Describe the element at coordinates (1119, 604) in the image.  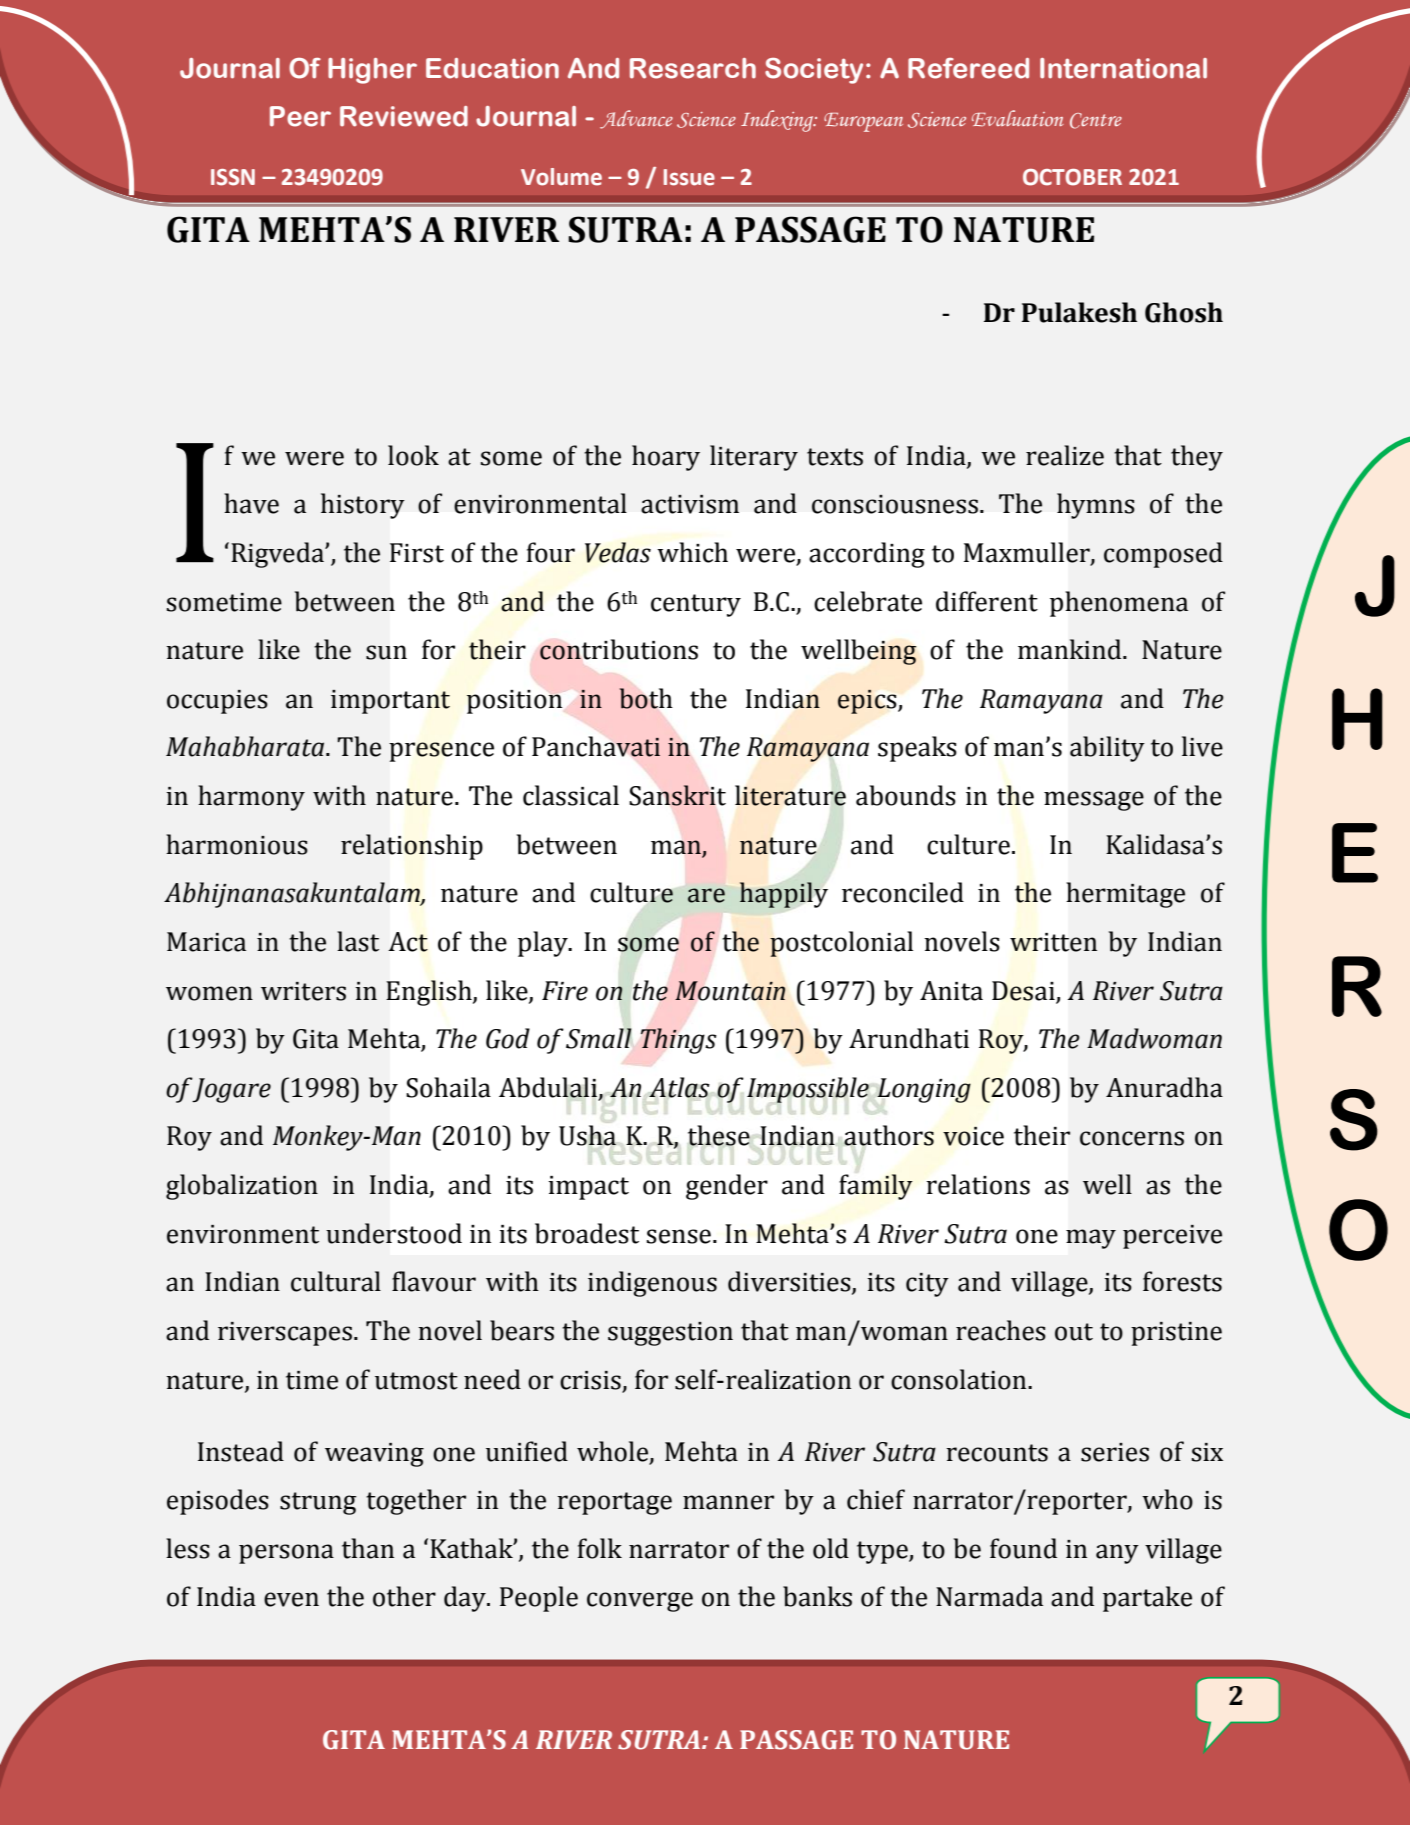
I see `phenomena` at that location.
